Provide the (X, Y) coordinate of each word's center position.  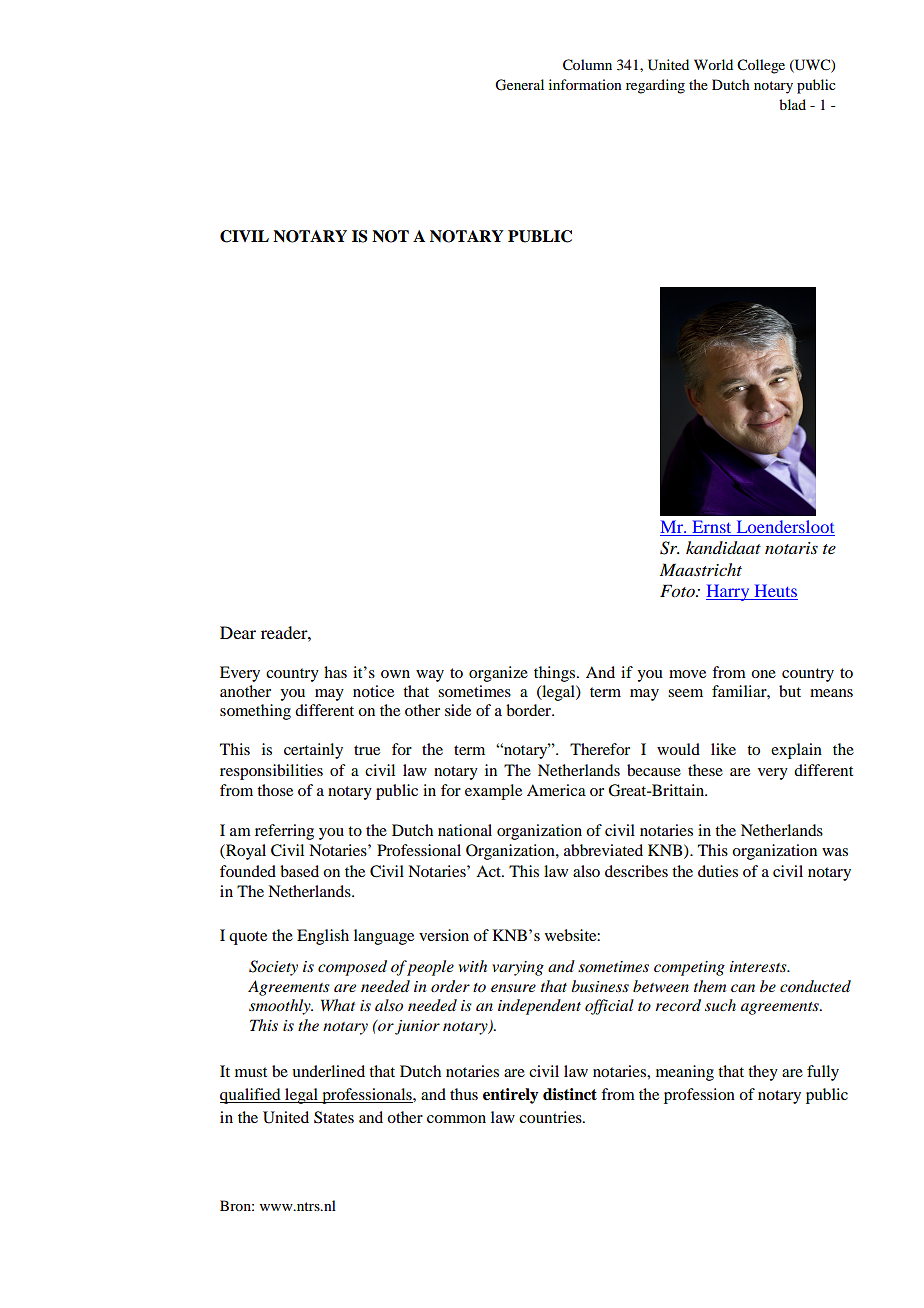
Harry (729, 592)
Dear (238, 632)
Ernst (711, 526)
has (335, 672)
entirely (511, 1096)
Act (489, 871)
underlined (328, 1071)
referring (284, 832)
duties (718, 871)
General (519, 85)
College (761, 66)
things (556, 674)
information (585, 84)
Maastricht (701, 569)
